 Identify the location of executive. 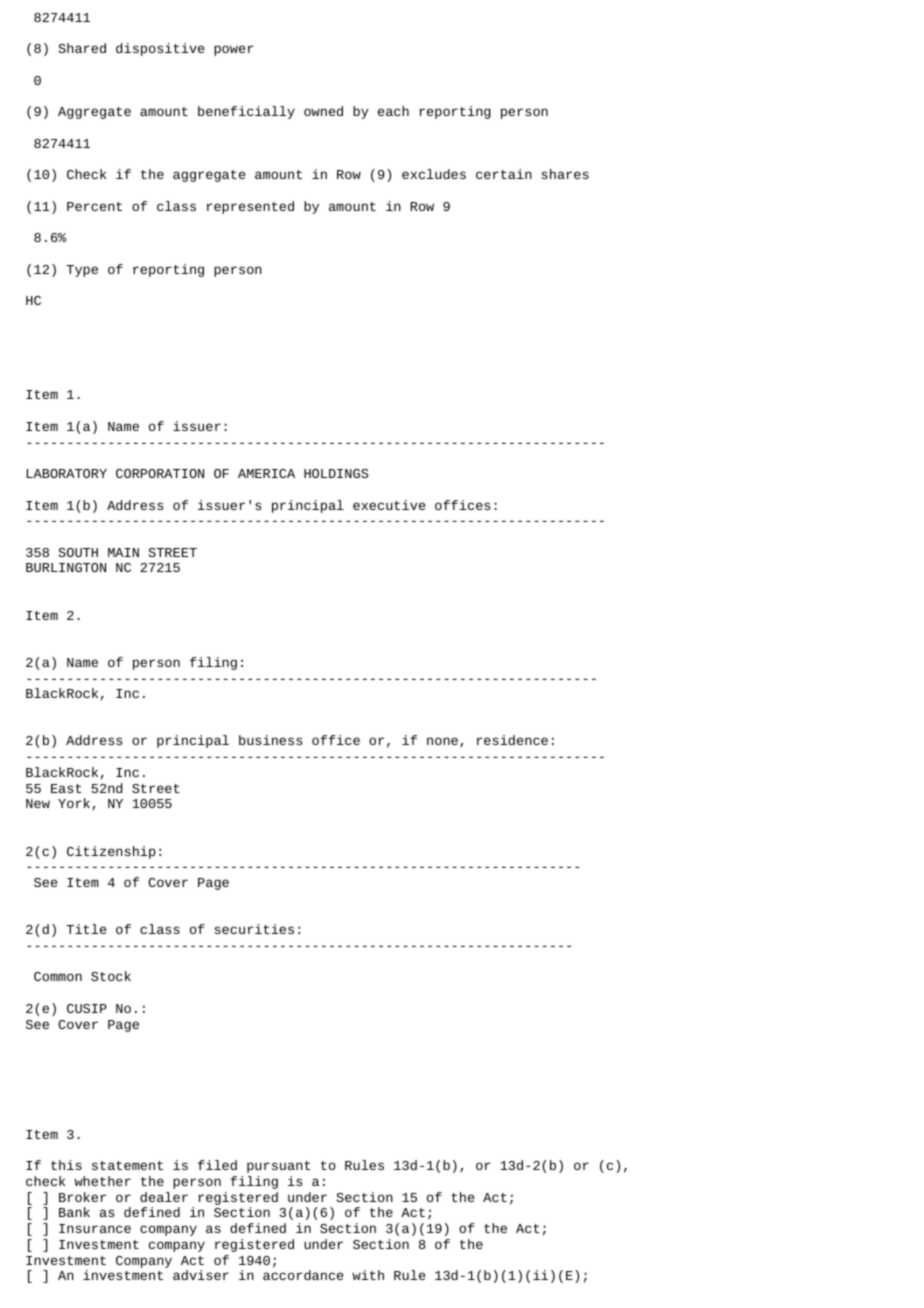
(389, 505).
